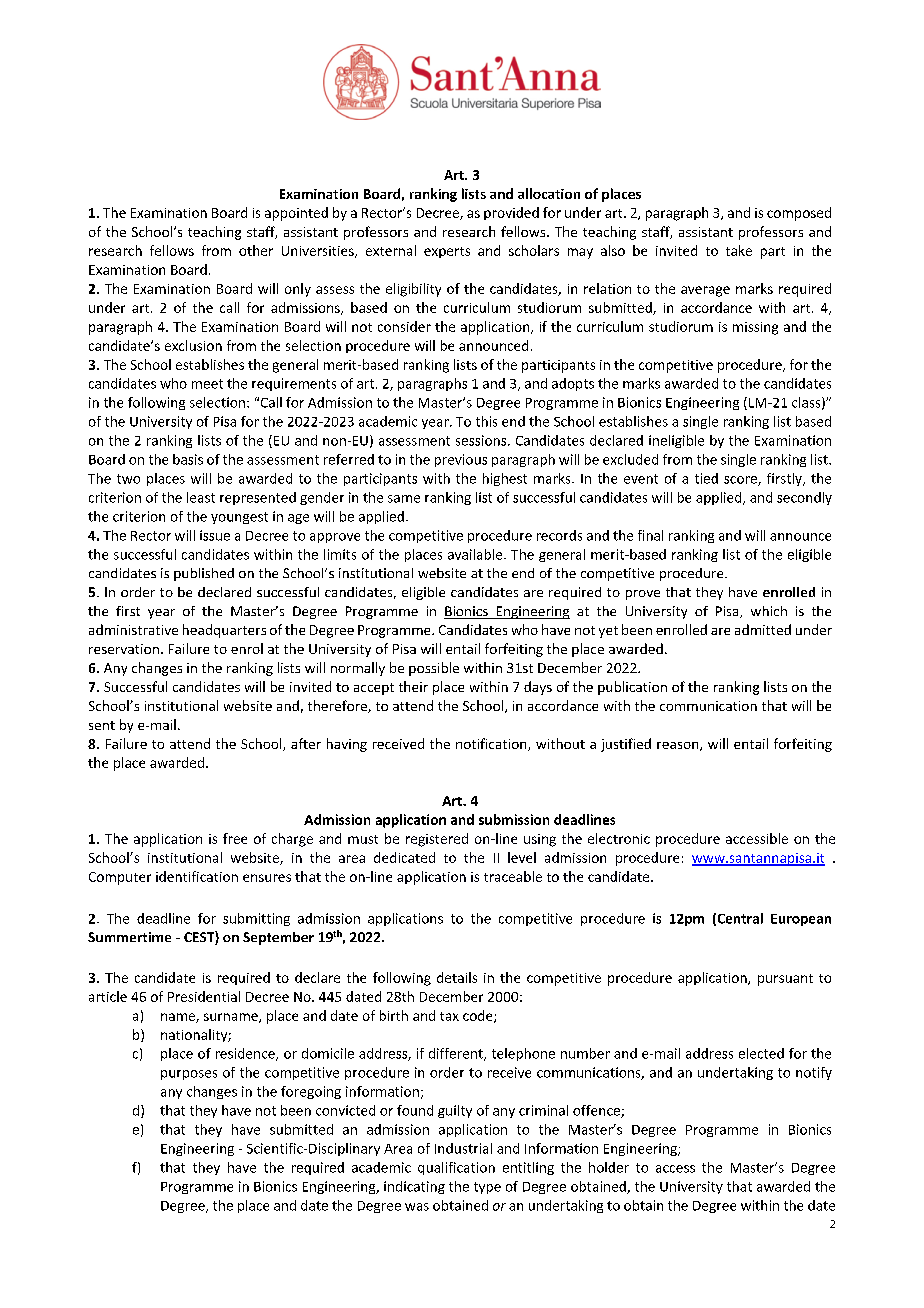 This document has width=924, height=1308. I want to click on their, so click(413, 686).
